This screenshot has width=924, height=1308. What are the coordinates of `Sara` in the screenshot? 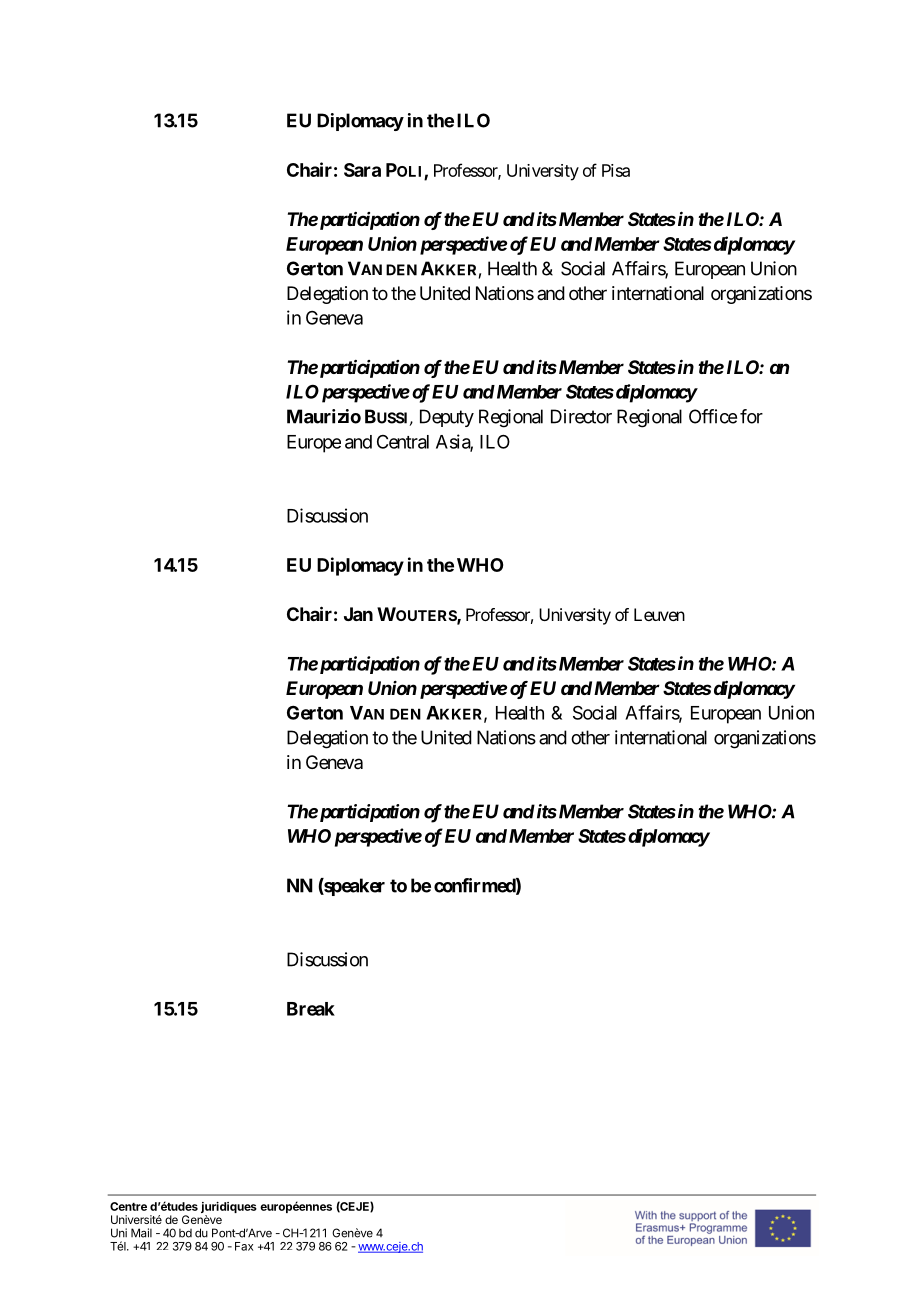 It's located at (362, 170).
